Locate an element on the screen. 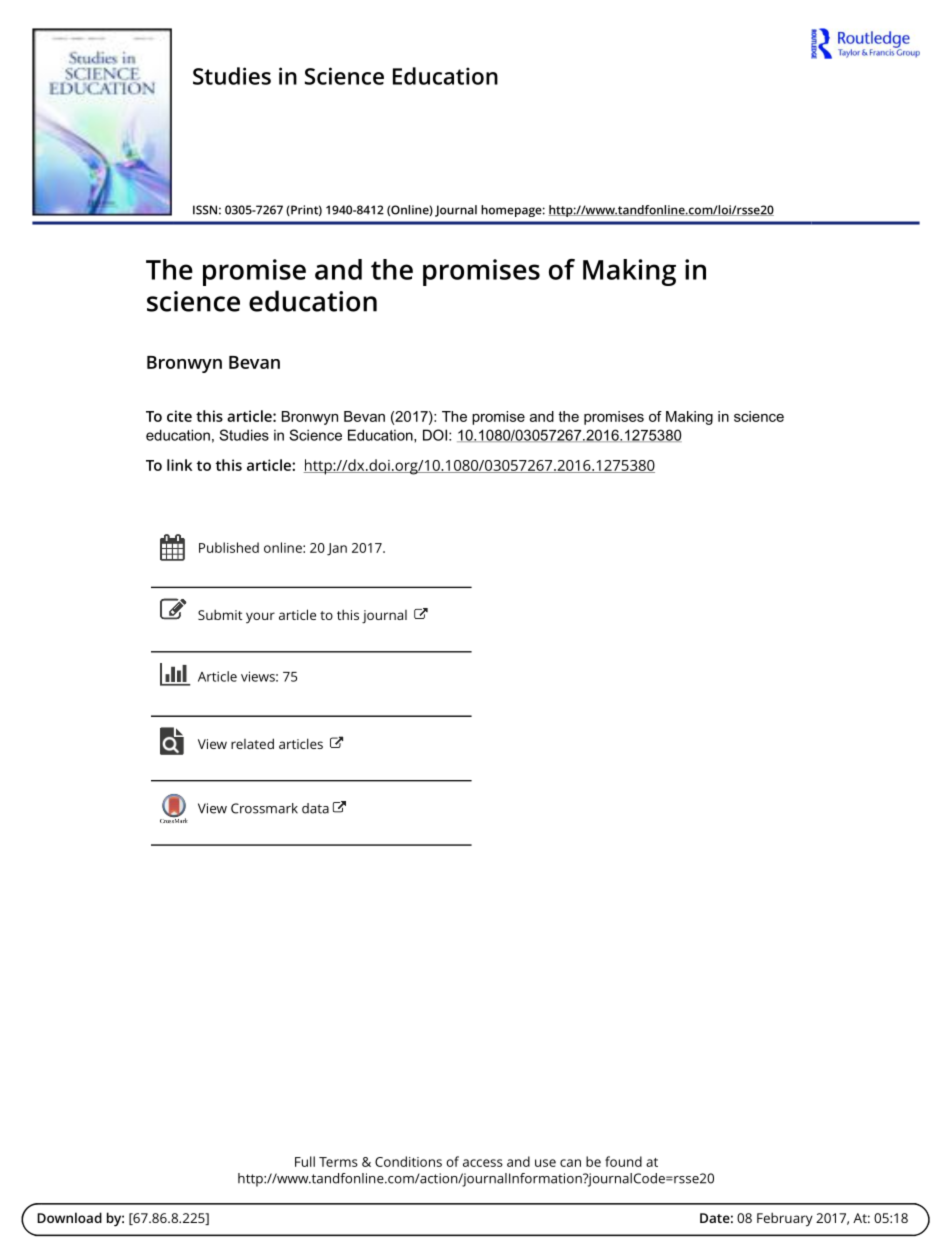 Image resolution: width=952 pixels, height=1251 pixels. Jan is located at coordinates (337, 549).
